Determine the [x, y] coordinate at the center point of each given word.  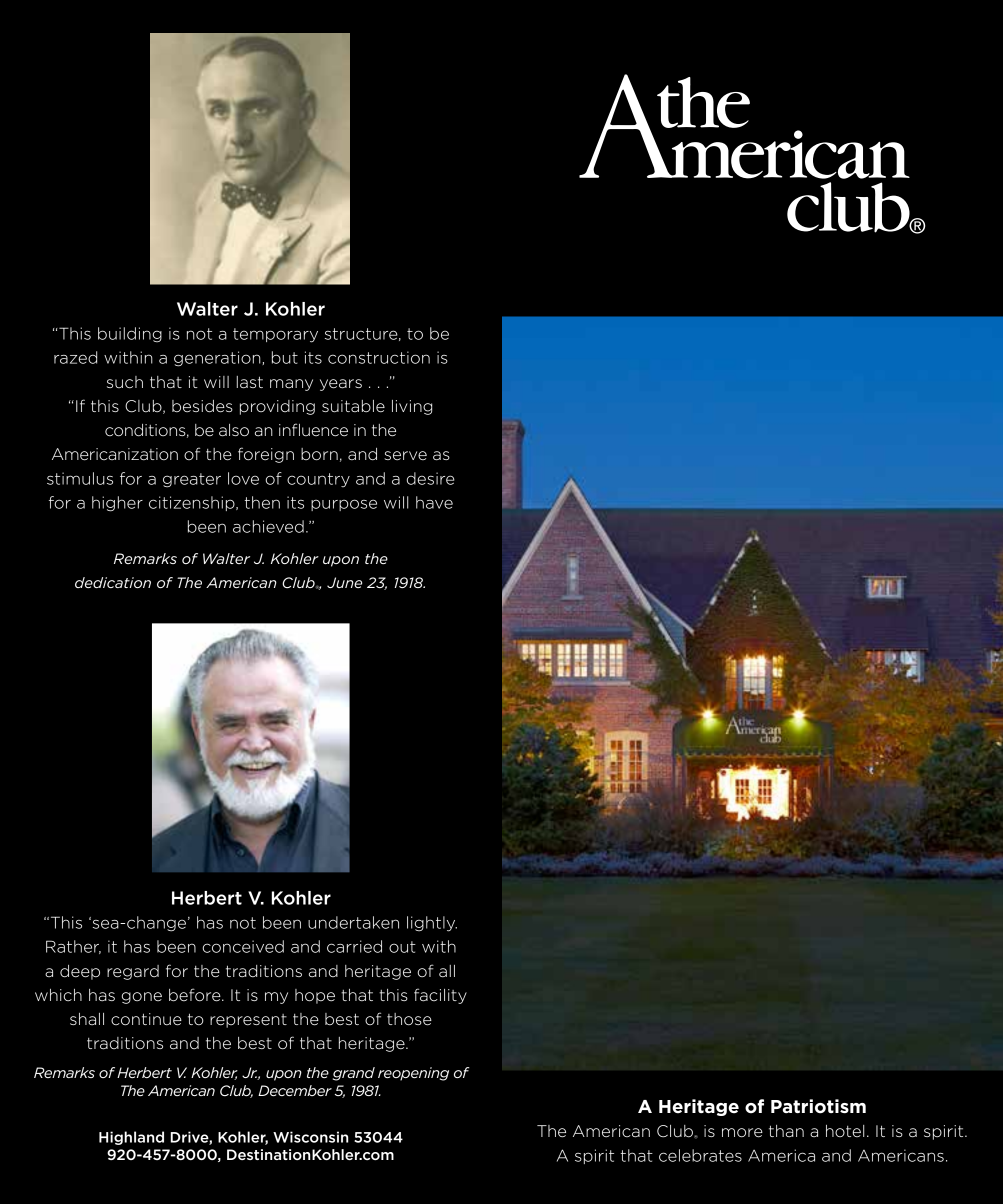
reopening [413, 1074]
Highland [131, 1138]
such [125, 382]
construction [379, 357]
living [412, 407]
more [742, 1133]
